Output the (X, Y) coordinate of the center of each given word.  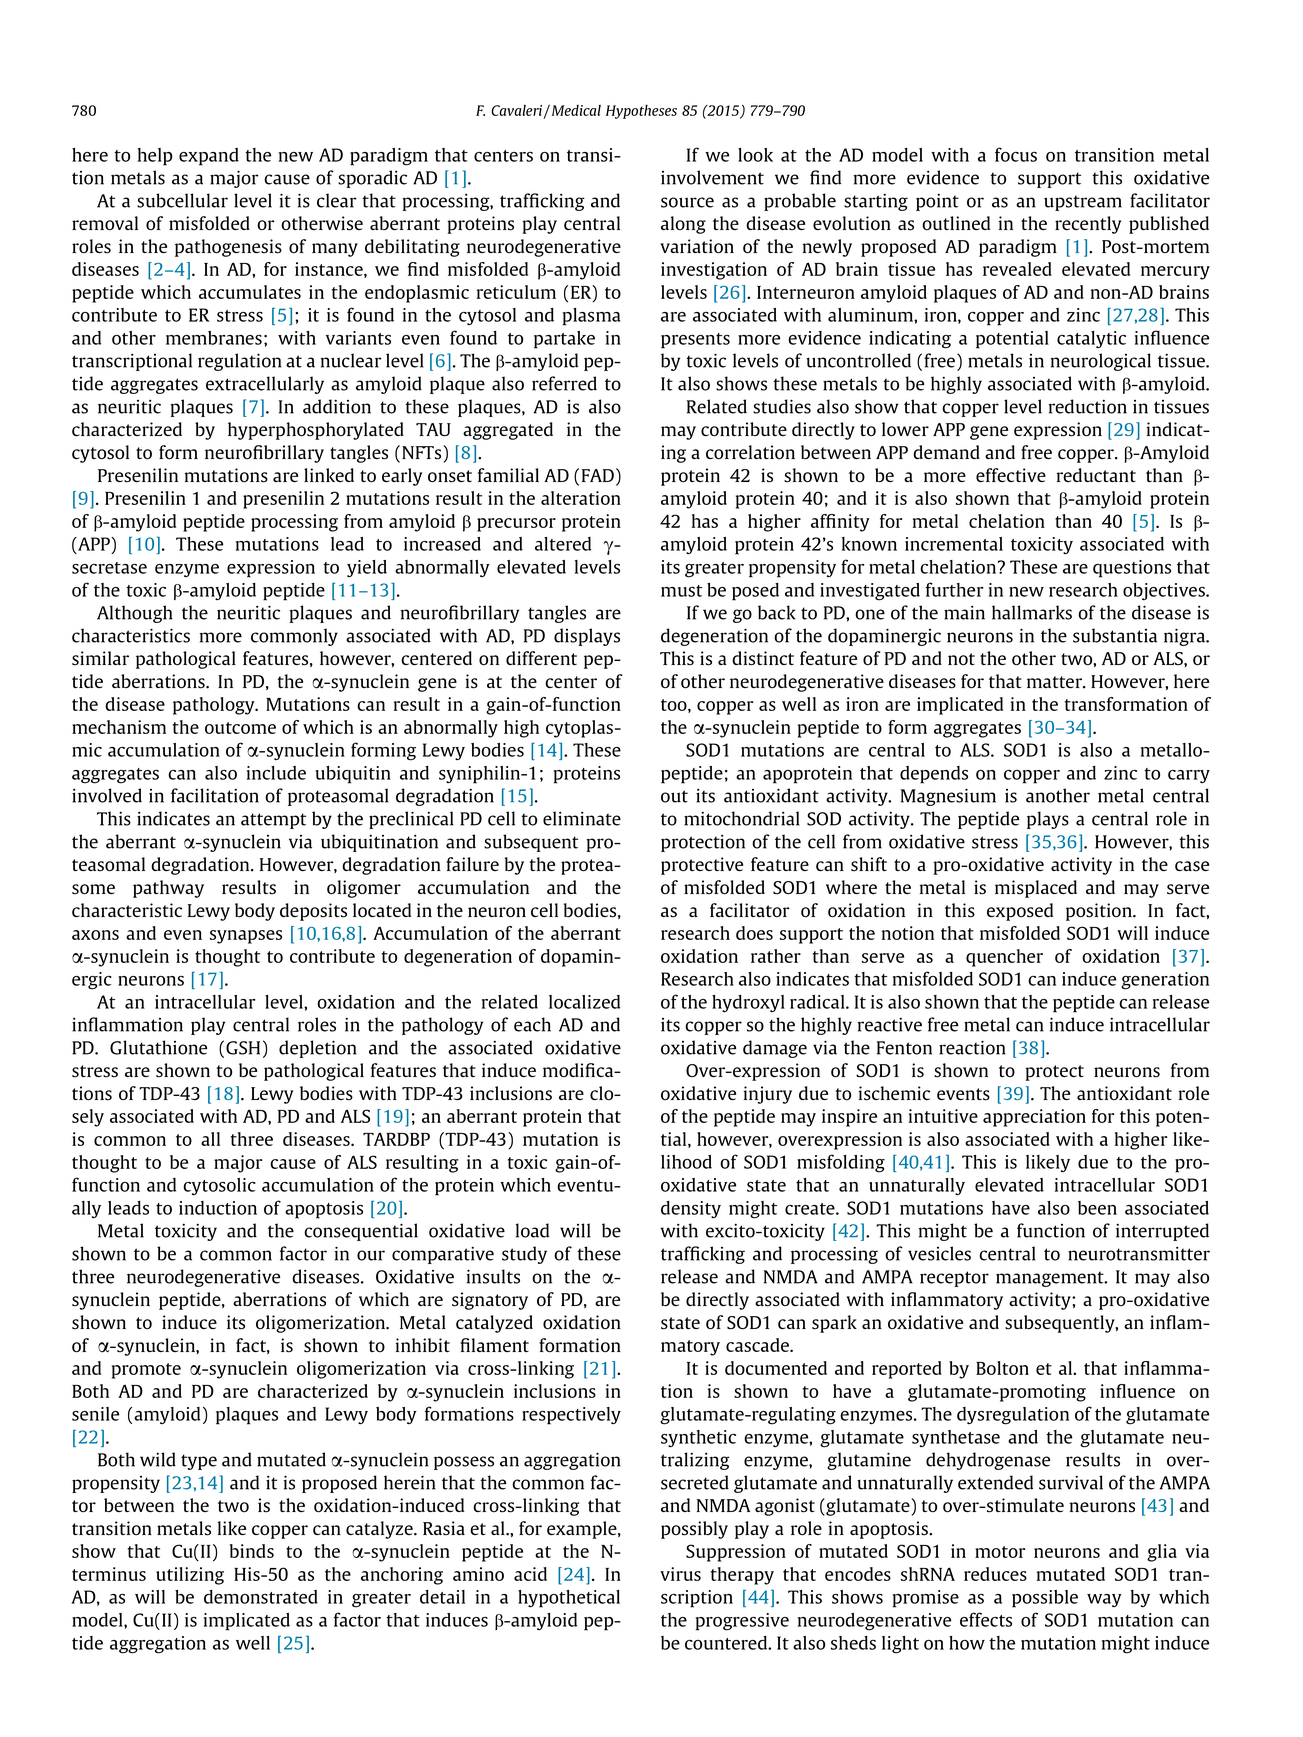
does (754, 933)
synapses (246, 937)
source (687, 202)
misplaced (1036, 889)
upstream (1083, 203)
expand (209, 157)
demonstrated (261, 1597)
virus (680, 1574)
